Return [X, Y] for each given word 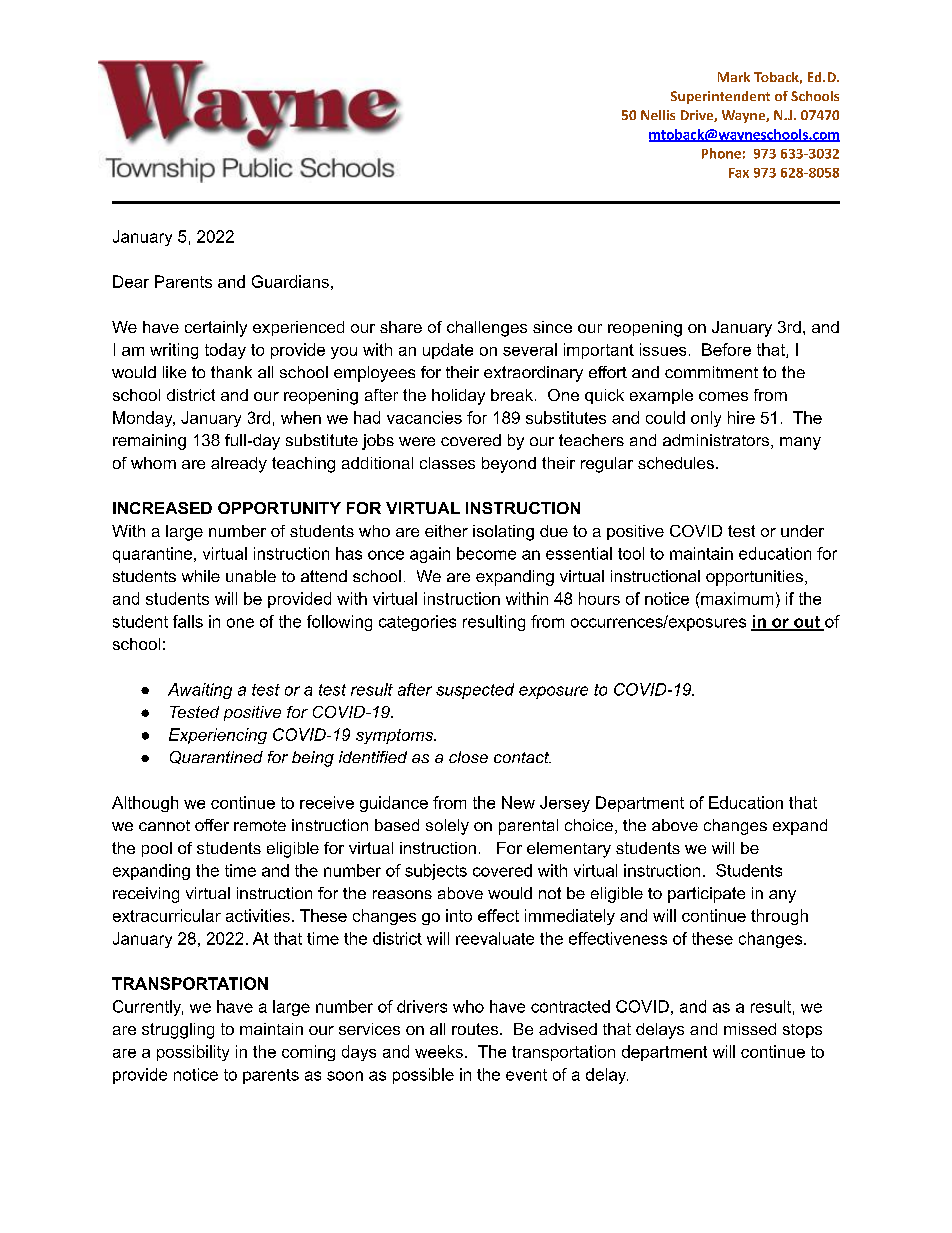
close [468, 757]
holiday [458, 397]
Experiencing [218, 736]
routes [476, 1029]
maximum [736, 598]
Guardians [290, 281]
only [706, 419]
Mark [734, 77]
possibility [193, 1053]
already [239, 465]
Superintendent [720, 97]
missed [750, 1029]
